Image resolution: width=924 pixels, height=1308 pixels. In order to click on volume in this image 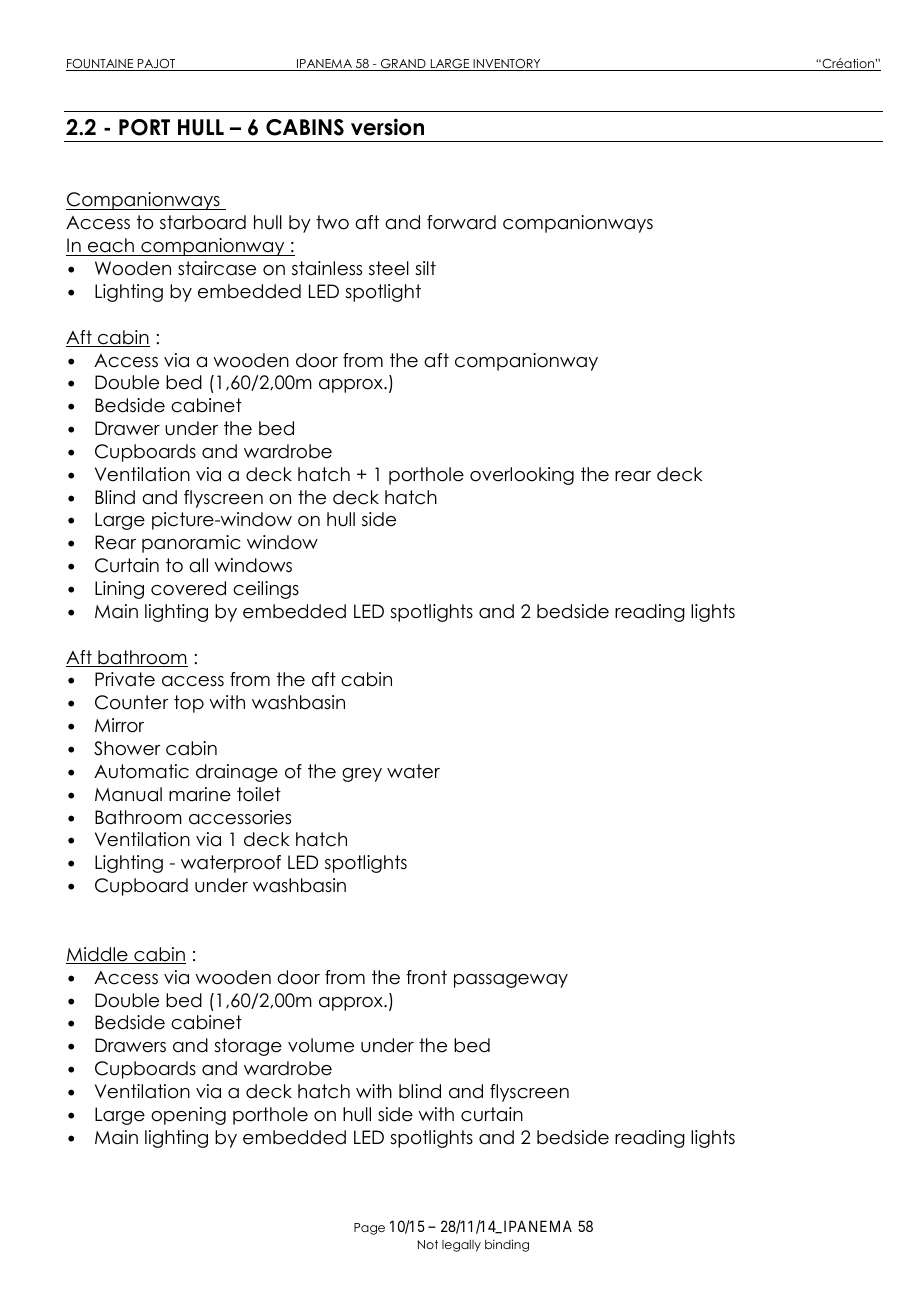, I will do `click(321, 1045)`.
